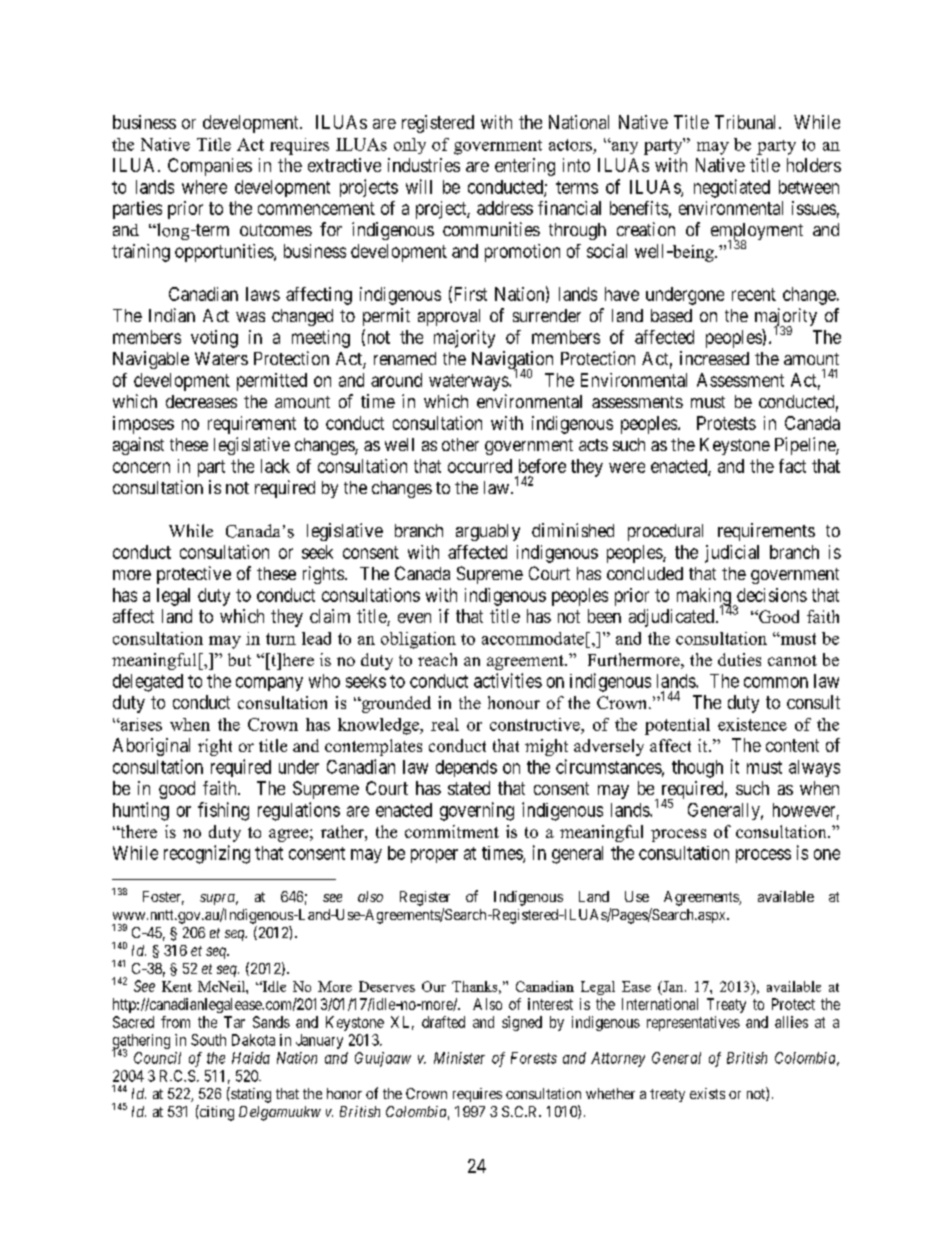  What do you see at coordinates (208, 1040) in the screenshot?
I see `South` at bounding box center [208, 1040].
